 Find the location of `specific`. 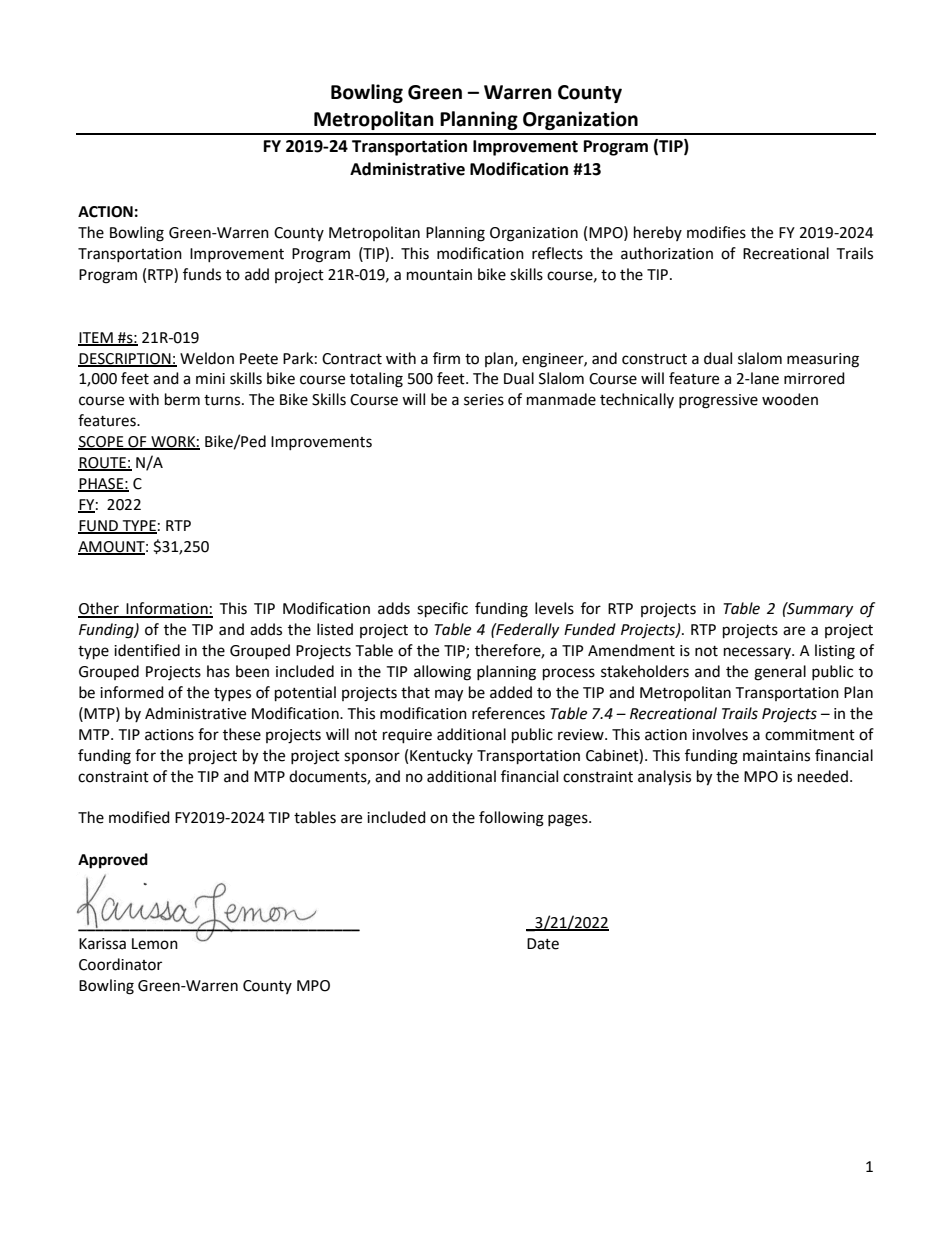

specific is located at coordinates (442, 610).
